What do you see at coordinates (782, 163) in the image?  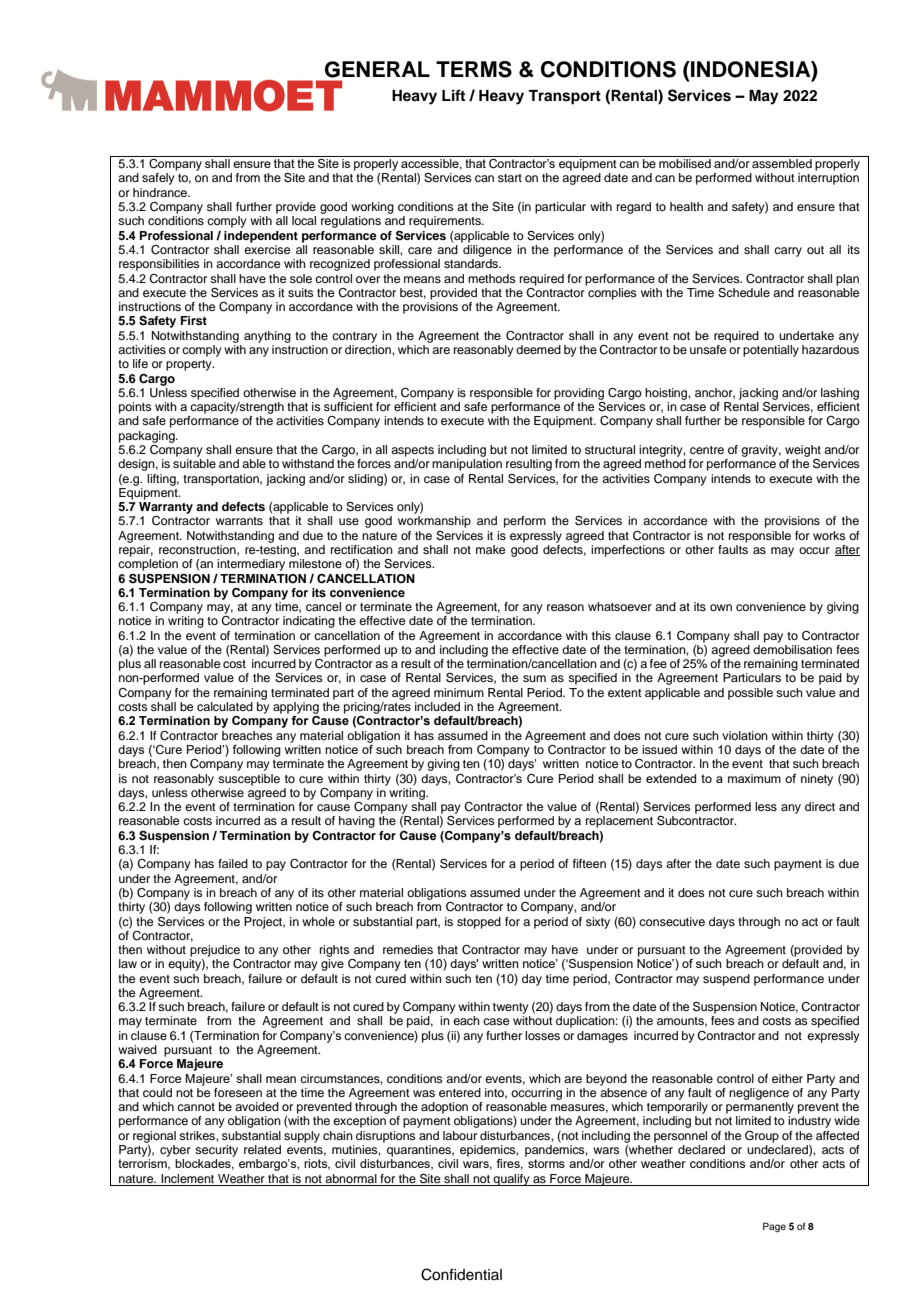 I see `assembled` at bounding box center [782, 163].
